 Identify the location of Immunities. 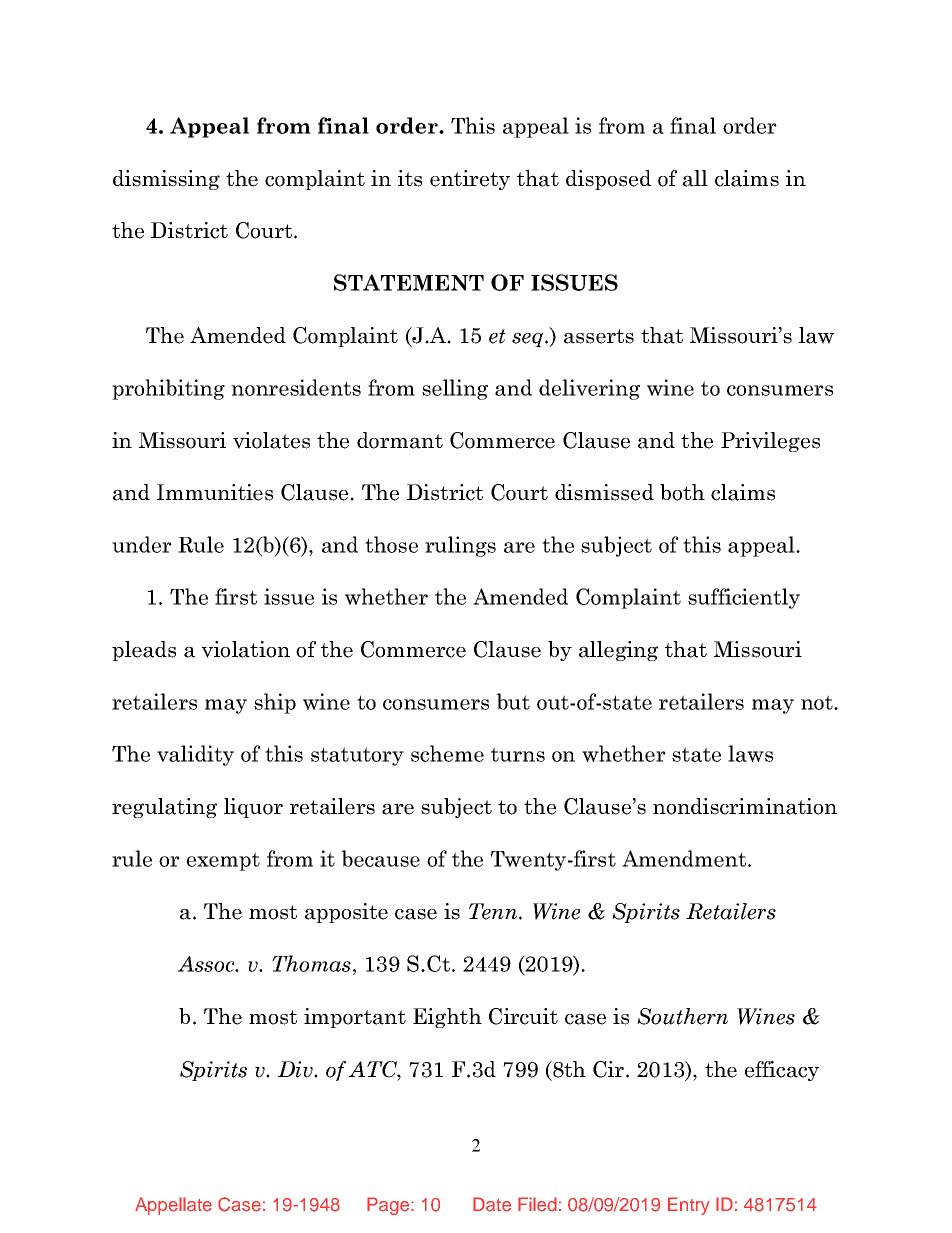
(215, 492).
